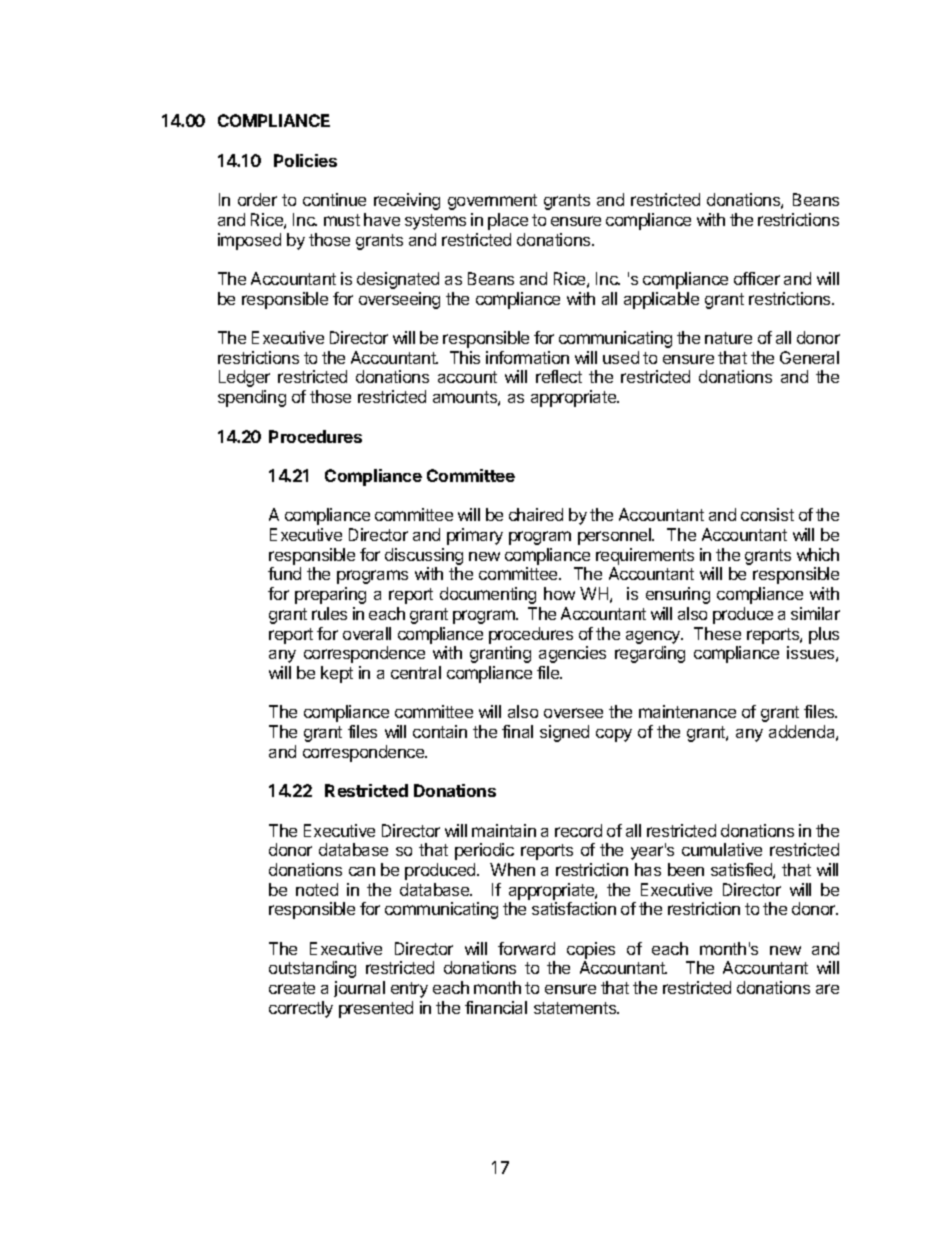 This screenshot has width=952, height=1233. Describe the element at coordinates (252, 398) in the screenshot. I see `spending` at that location.
